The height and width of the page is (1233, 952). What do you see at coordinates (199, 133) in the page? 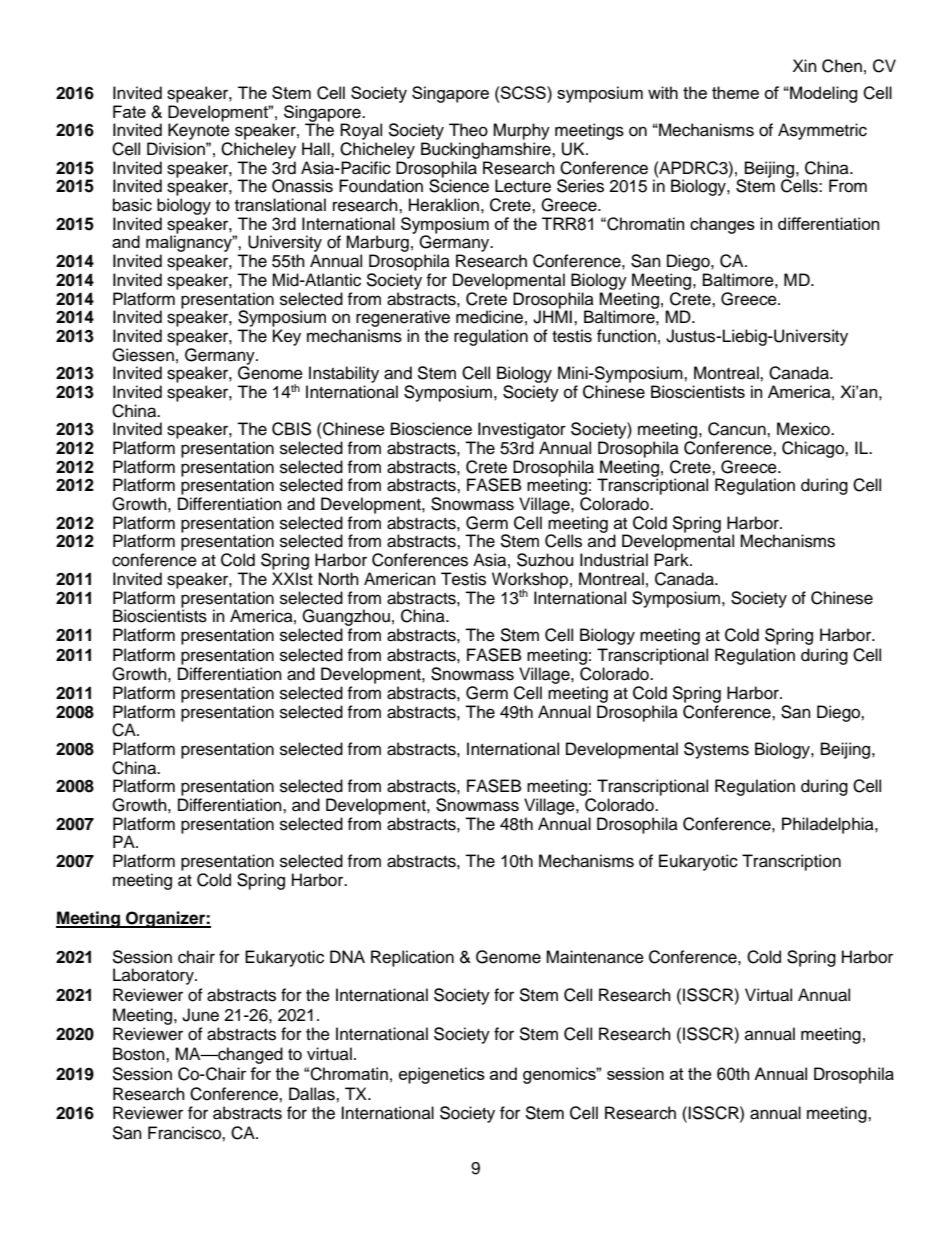
I see `Keynote` at bounding box center [199, 133].
